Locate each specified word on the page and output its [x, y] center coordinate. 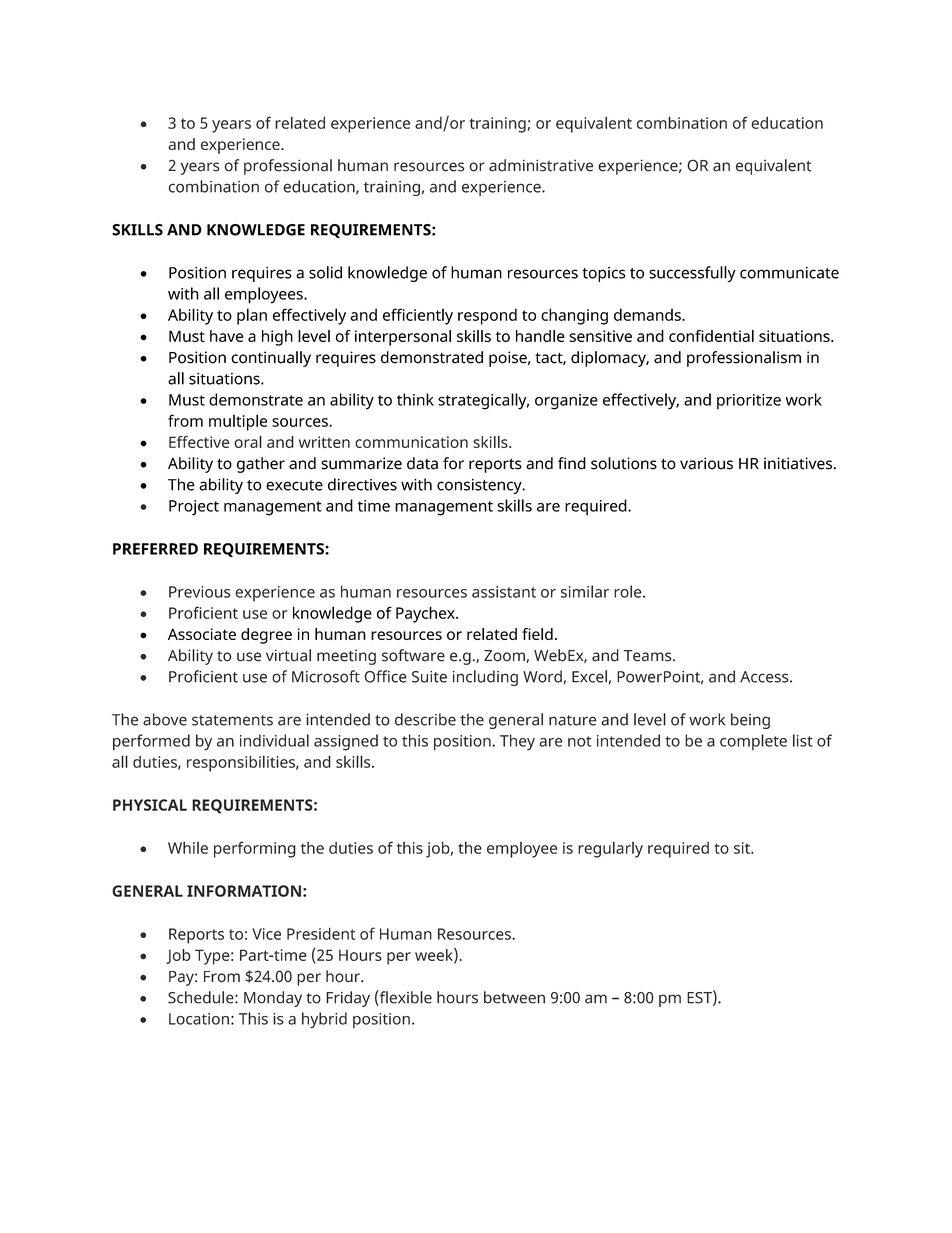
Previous [200, 592]
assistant [504, 592]
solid [325, 272]
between [514, 997]
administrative [541, 165]
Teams [648, 656]
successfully [692, 274]
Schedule [202, 997]
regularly [610, 849]
